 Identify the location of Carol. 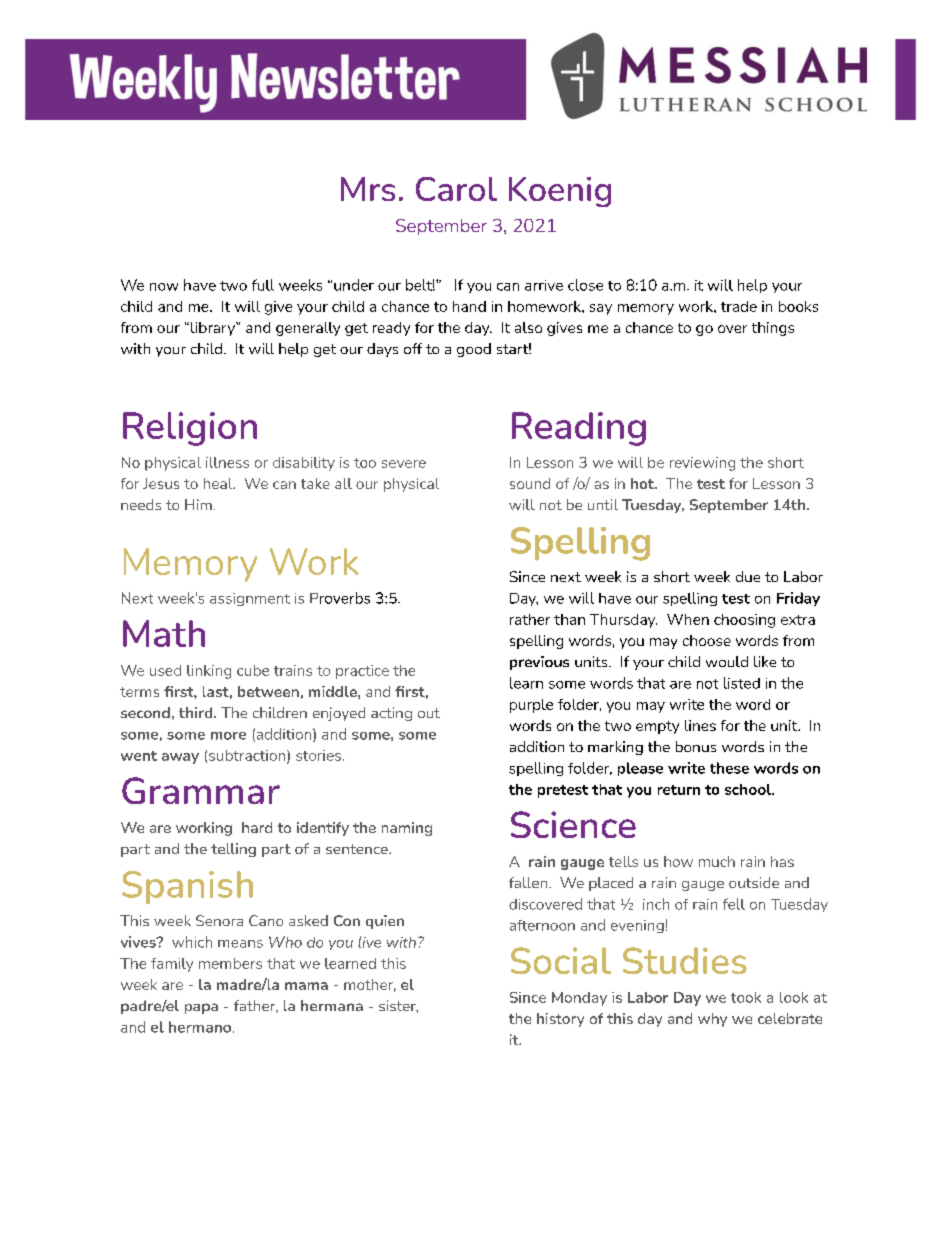
(456, 189).
